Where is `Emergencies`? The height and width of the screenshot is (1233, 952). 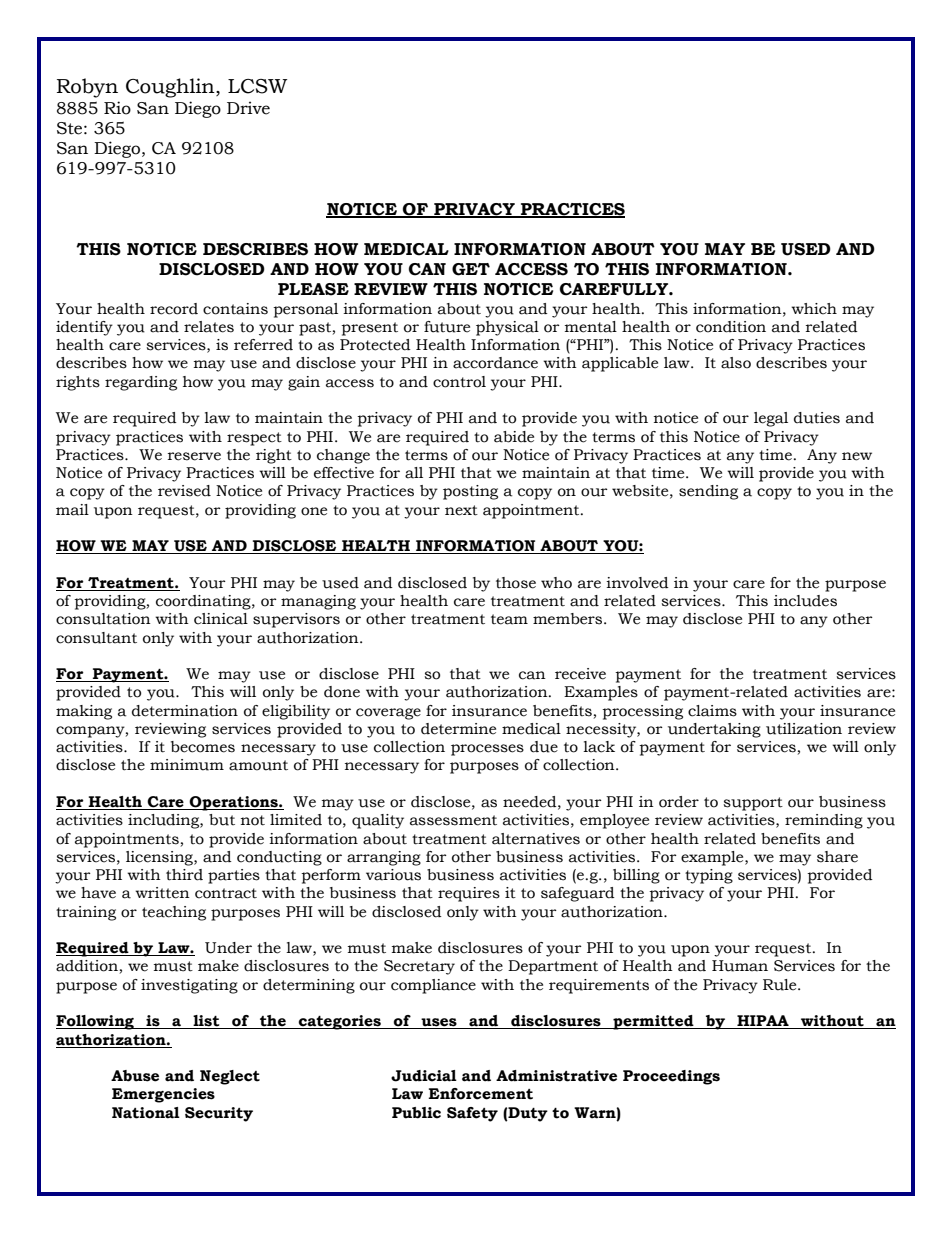 Emergencies is located at coordinates (163, 1095).
